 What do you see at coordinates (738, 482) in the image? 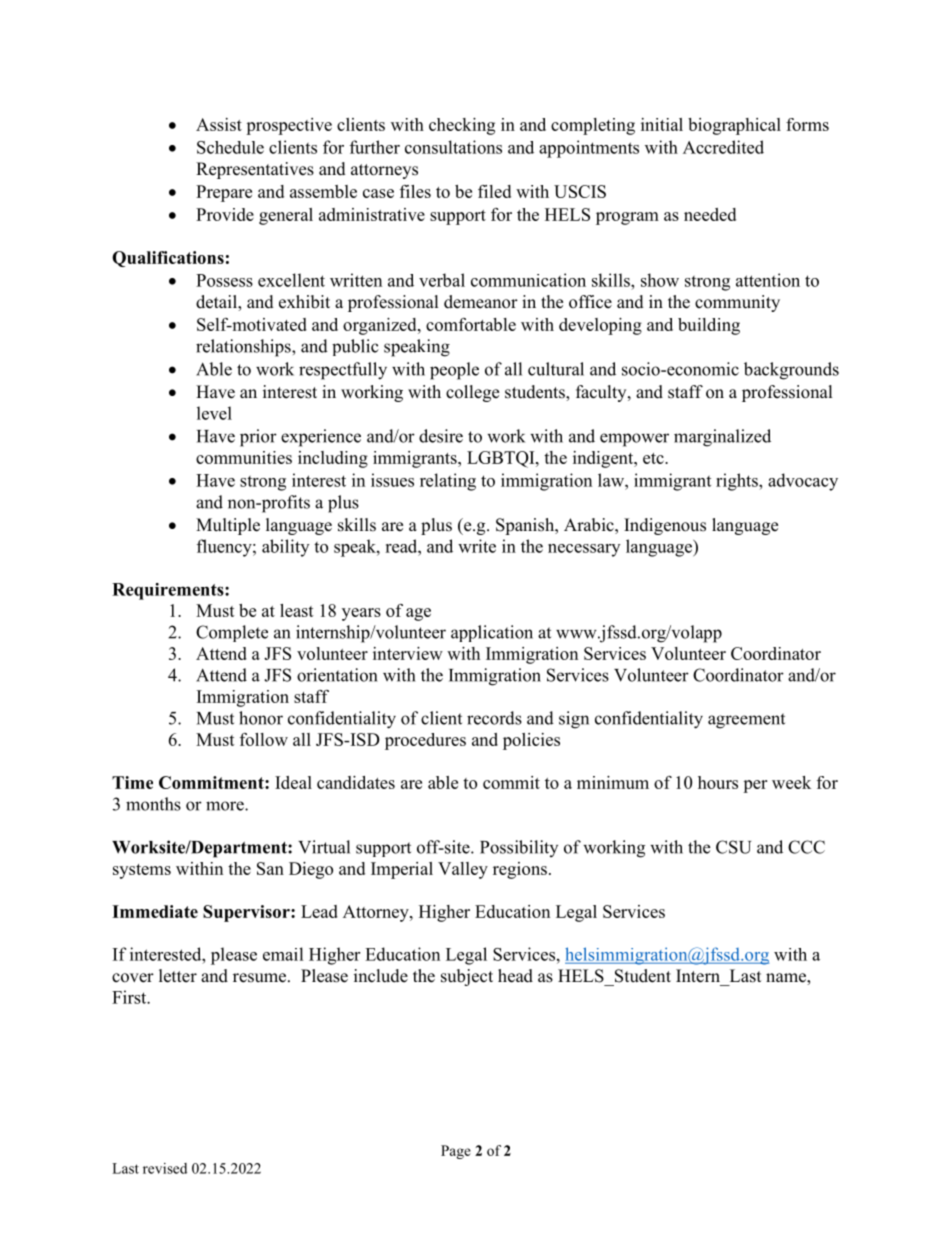
I see `rights` at bounding box center [738, 482].
